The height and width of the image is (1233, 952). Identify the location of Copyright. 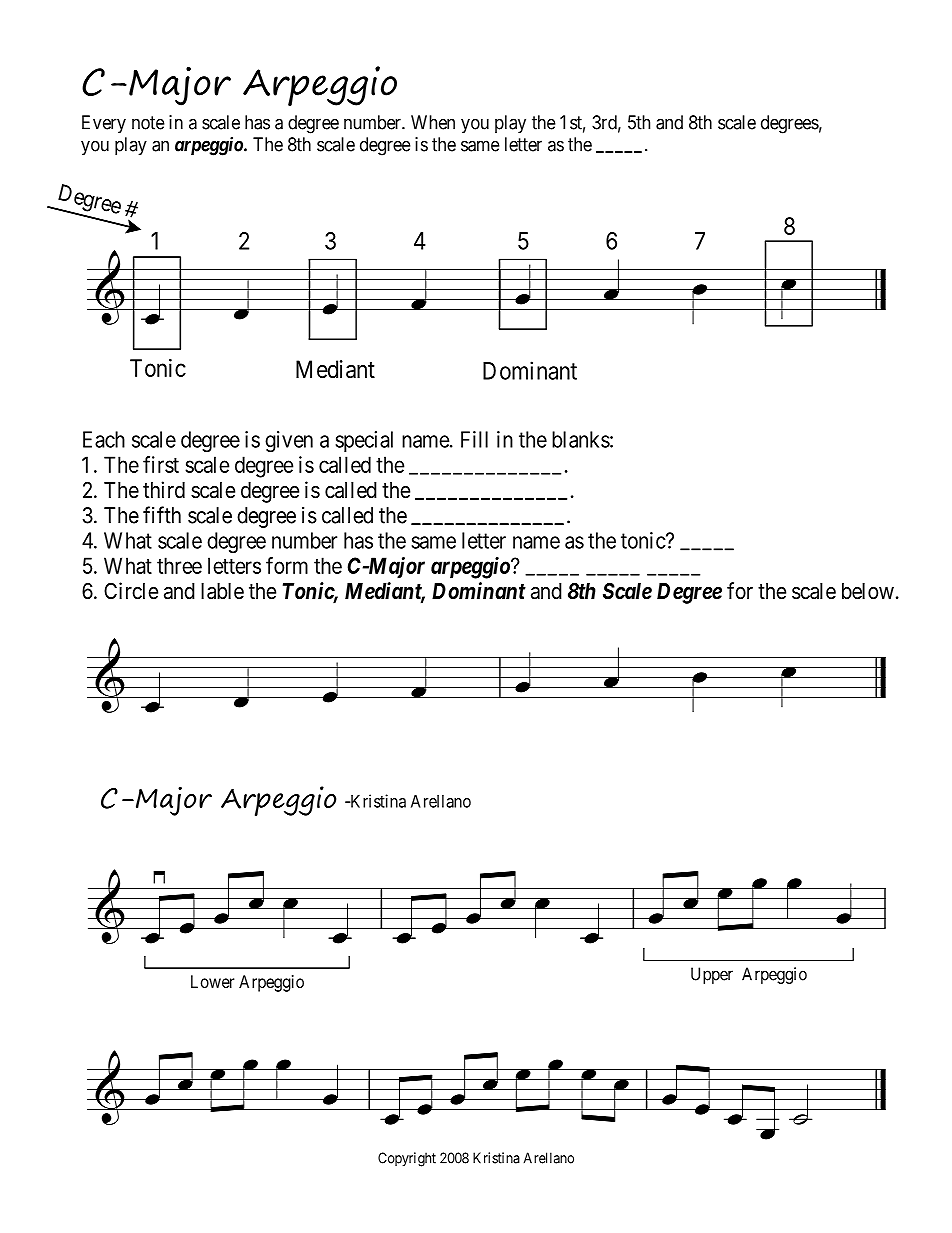
(407, 1159).
